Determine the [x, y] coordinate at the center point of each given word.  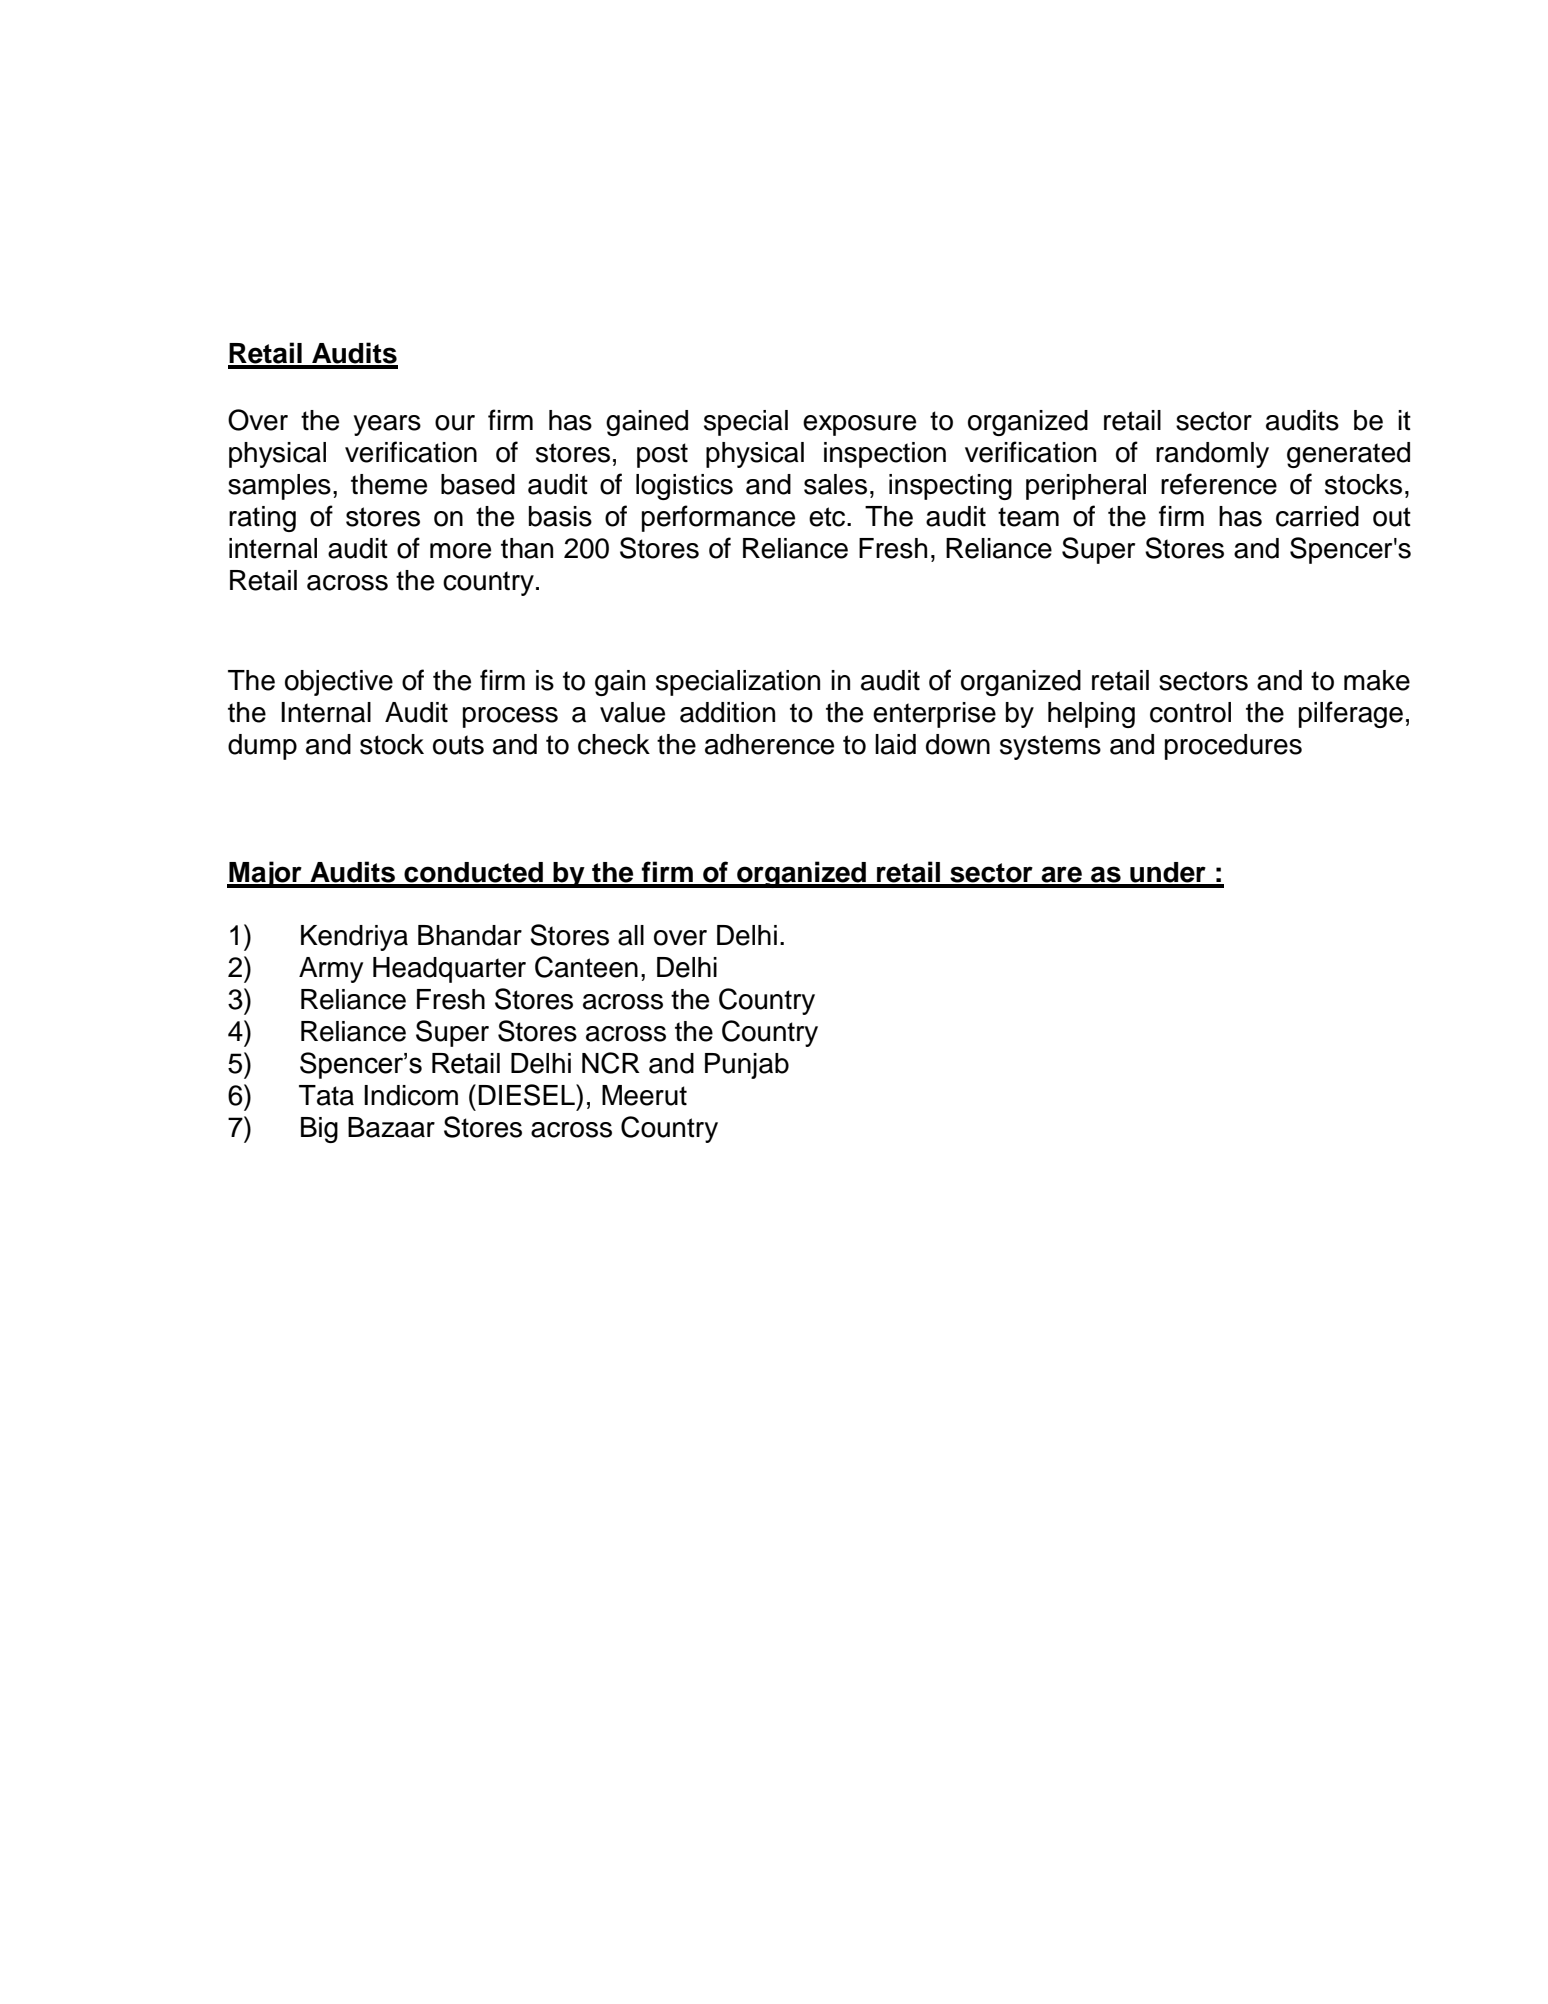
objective [339, 683]
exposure [859, 425]
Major [265, 874]
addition [727, 712]
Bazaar [391, 1127]
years [387, 425]
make [1377, 680]
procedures [1233, 747]
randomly [1212, 455]
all [631, 935]
